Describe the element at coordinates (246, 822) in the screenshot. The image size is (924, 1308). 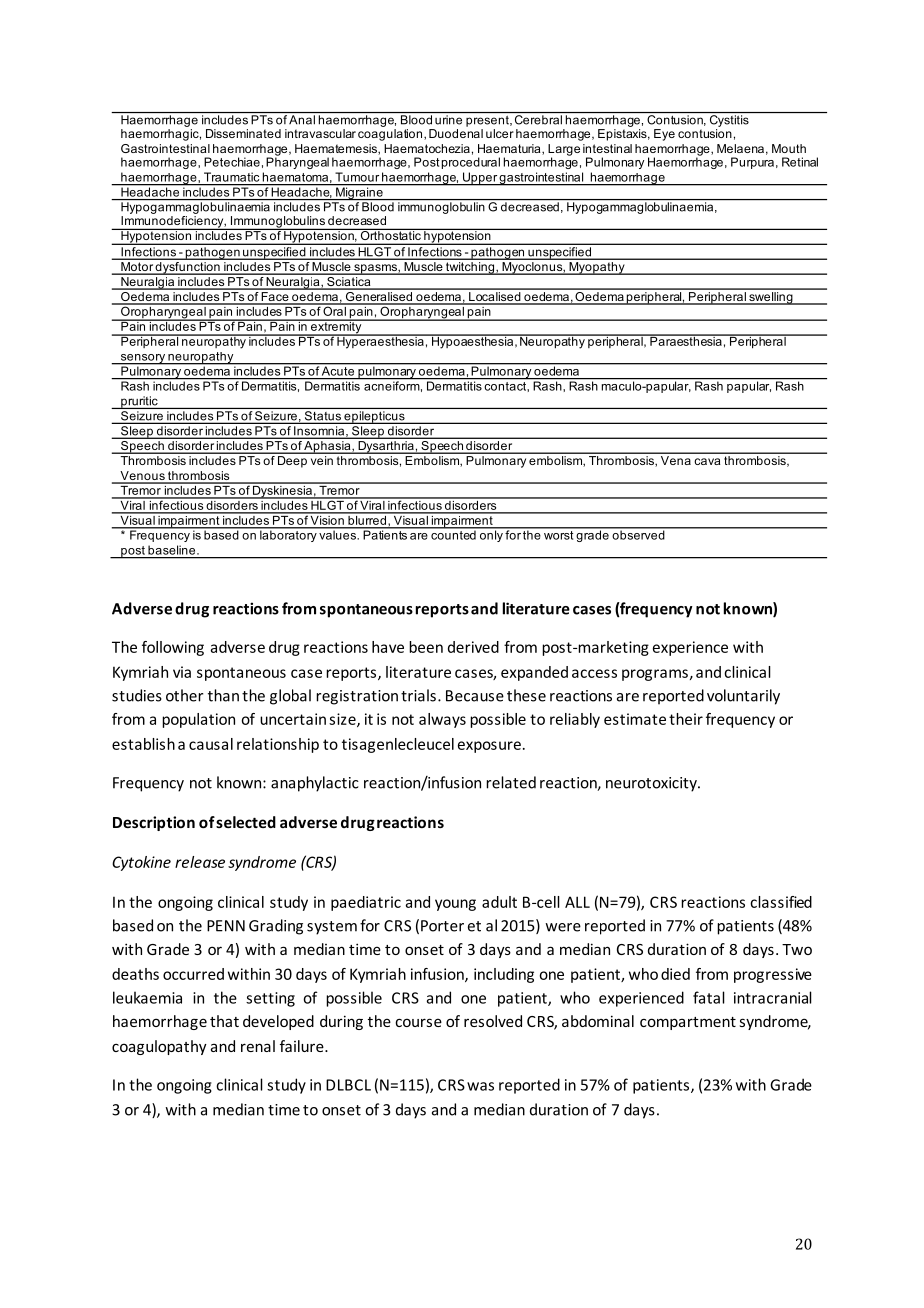
I see `selected` at that location.
